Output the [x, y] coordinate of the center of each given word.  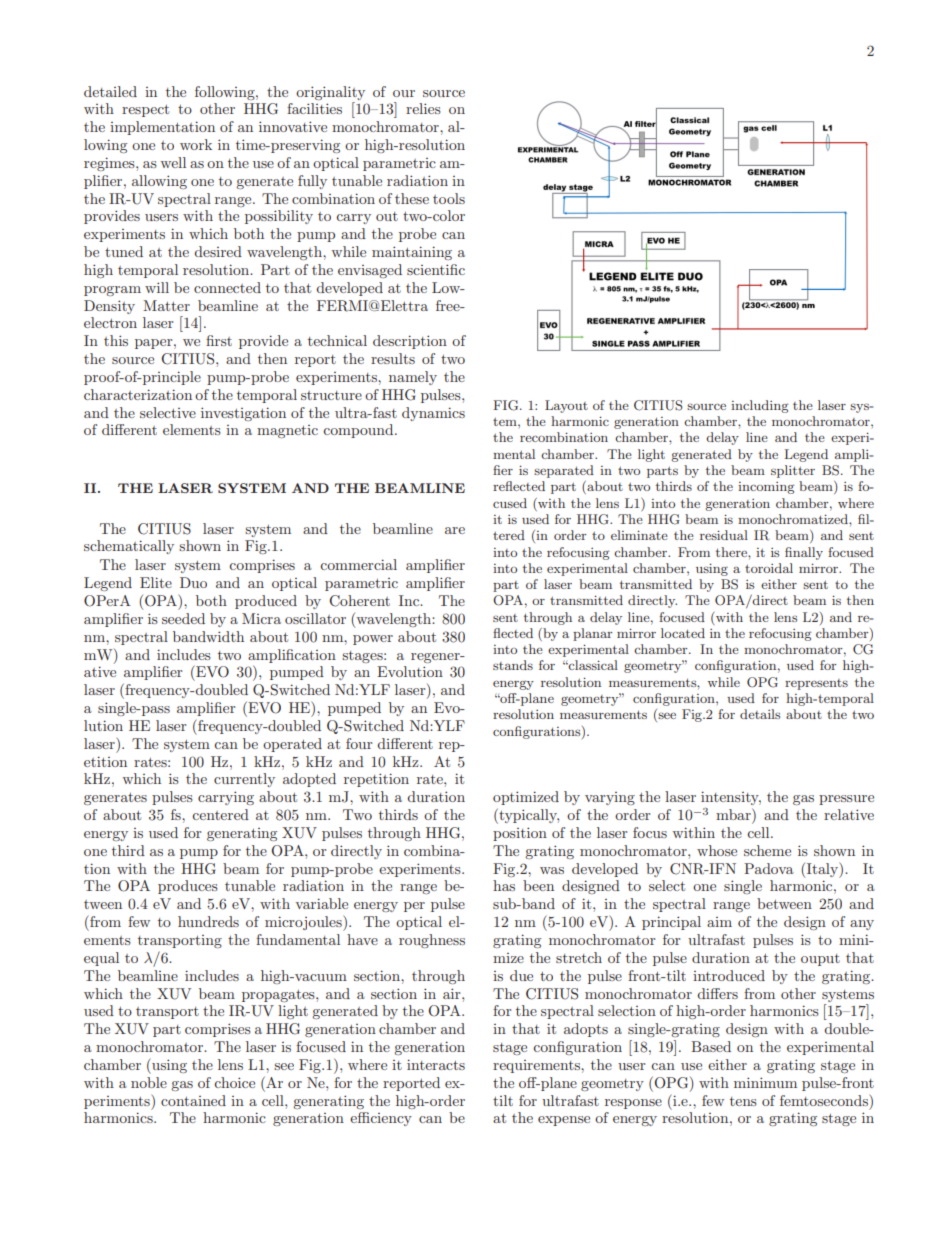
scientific [436, 269]
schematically [129, 547]
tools [449, 198]
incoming [766, 488]
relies [423, 108]
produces [188, 887]
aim [719, 922]
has [504, 885]
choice [234, 1082]
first [219, 340]
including [760, 406]
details [760, 714]
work [196, 144]
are [455, 530]
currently [244, 780]
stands [513, 665]
